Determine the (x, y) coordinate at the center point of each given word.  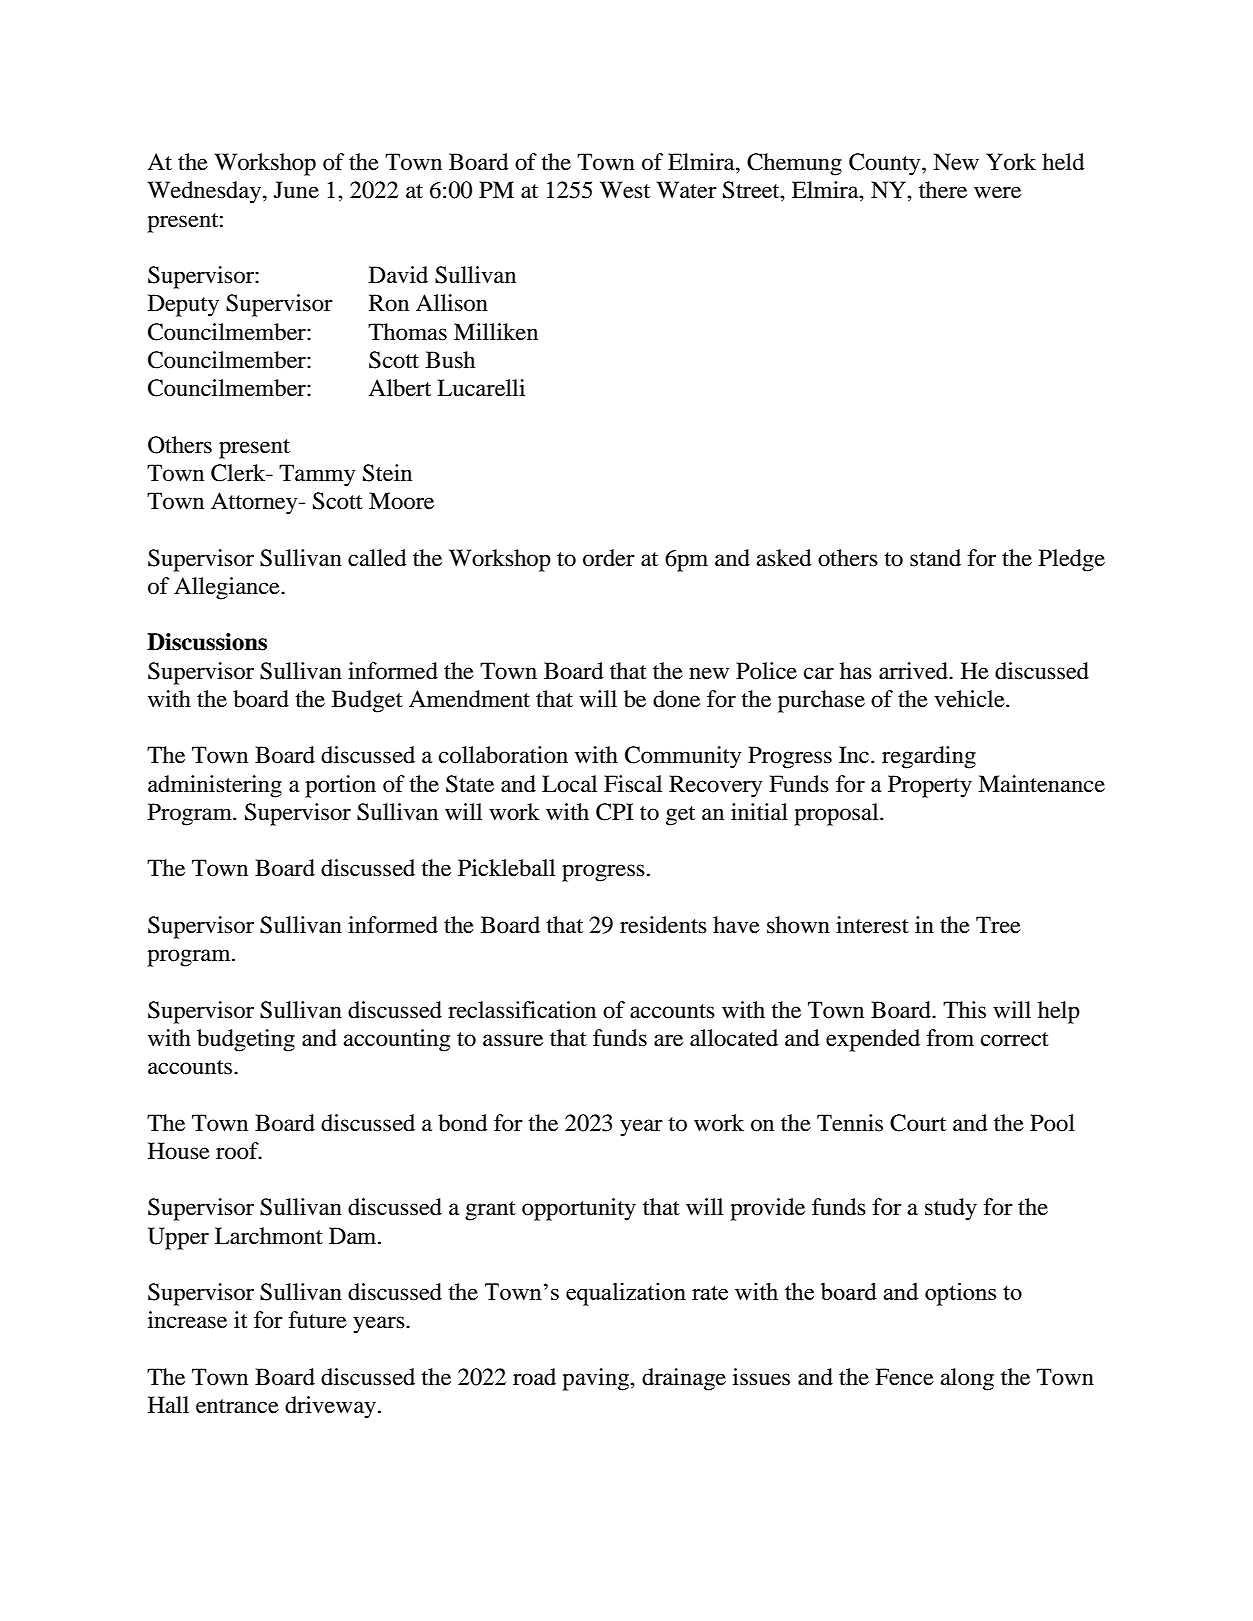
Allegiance (228, 588)
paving (596, 1379)
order (609, 558)
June (296, 190)
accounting (397, 1040)
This (964, 1010)
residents (663, 925)
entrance (237, 1406)
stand (935, 558)
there (943, 190)
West (625, 190)
